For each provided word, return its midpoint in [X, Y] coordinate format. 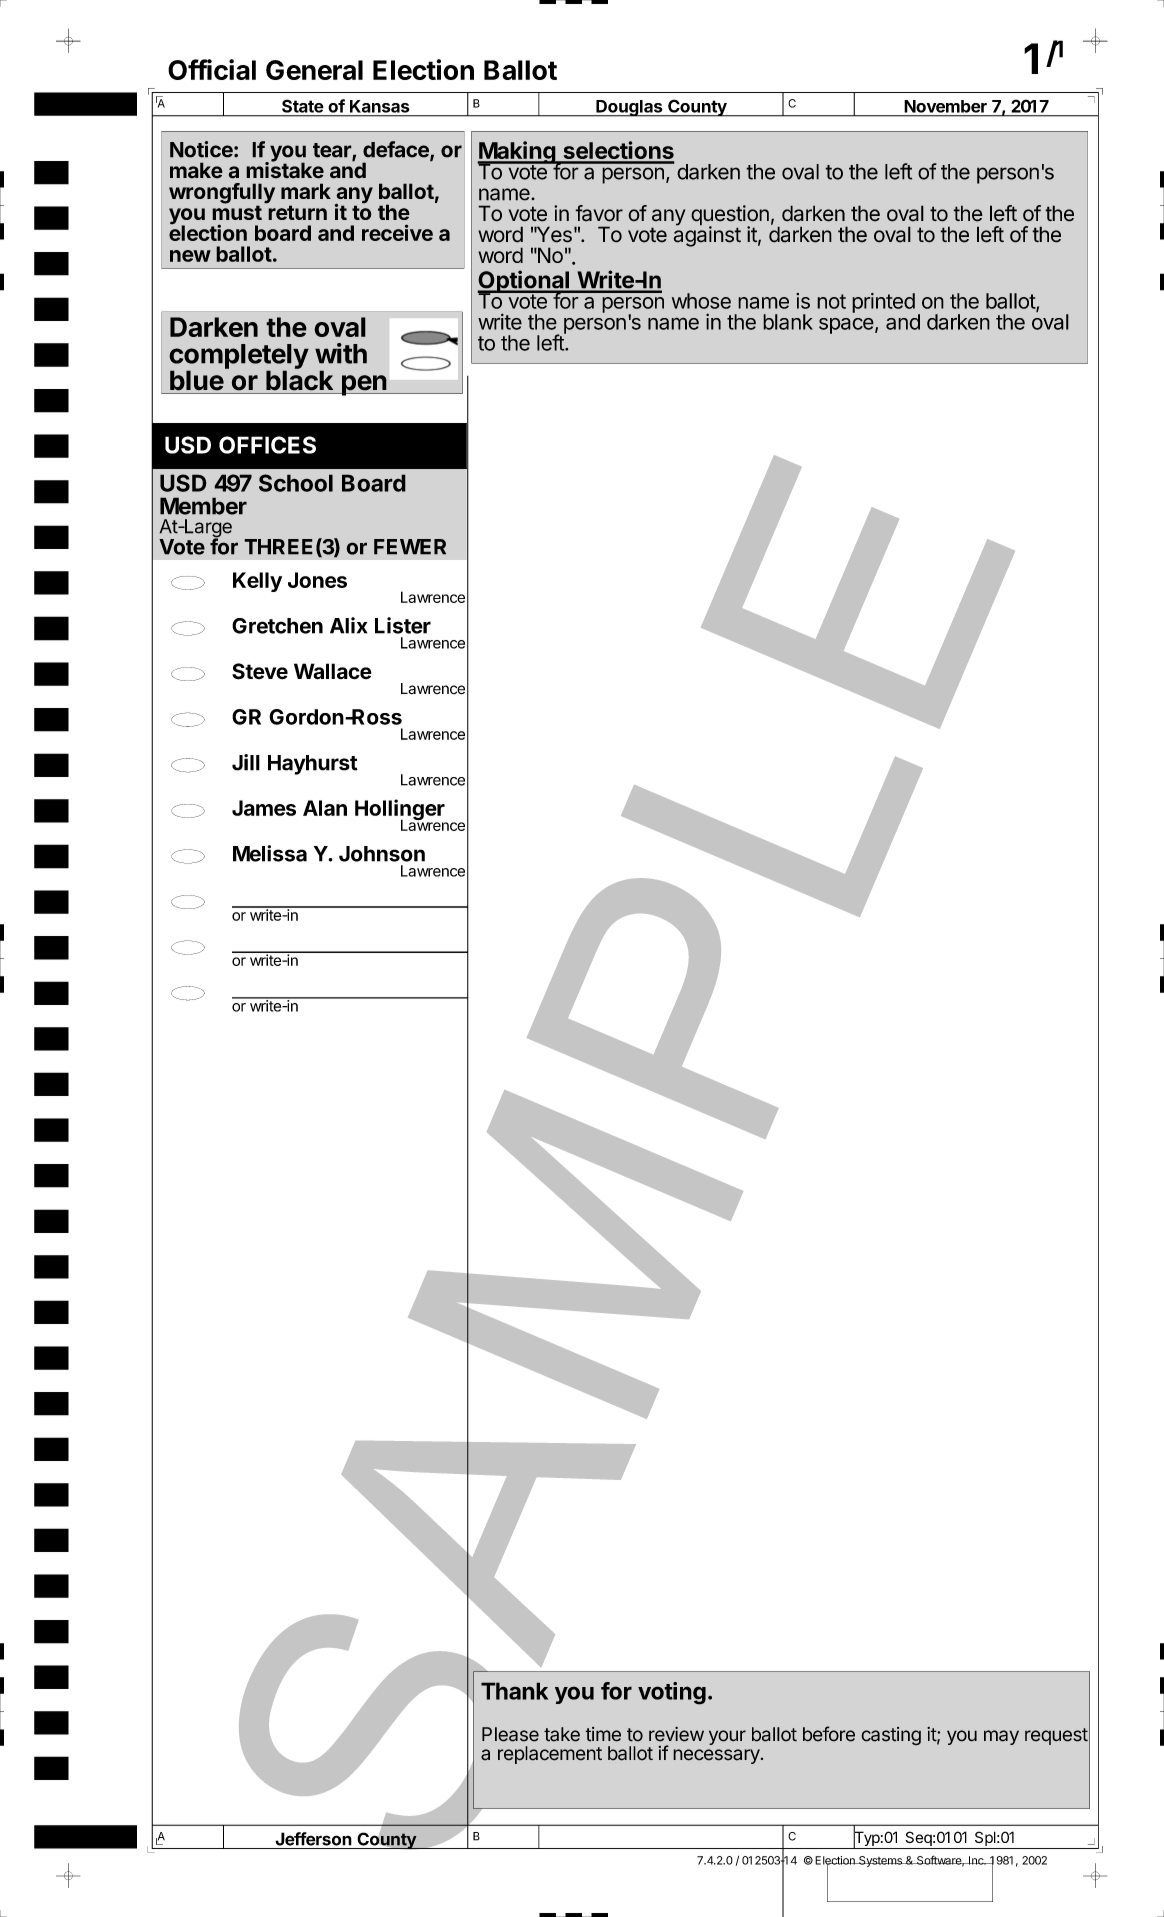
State [302, 106]
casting [891, 1736]
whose [701, 301]
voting [672, 1693]
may [1001, 1737]
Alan [325, 808]
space [846, 326]
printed [883, 303]
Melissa [270, 853]
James [264, 808]
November [946, 106]
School [296, 483]
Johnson [382, 854]
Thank [514, 1691]
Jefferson [313, 1839]
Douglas [629, 108]
